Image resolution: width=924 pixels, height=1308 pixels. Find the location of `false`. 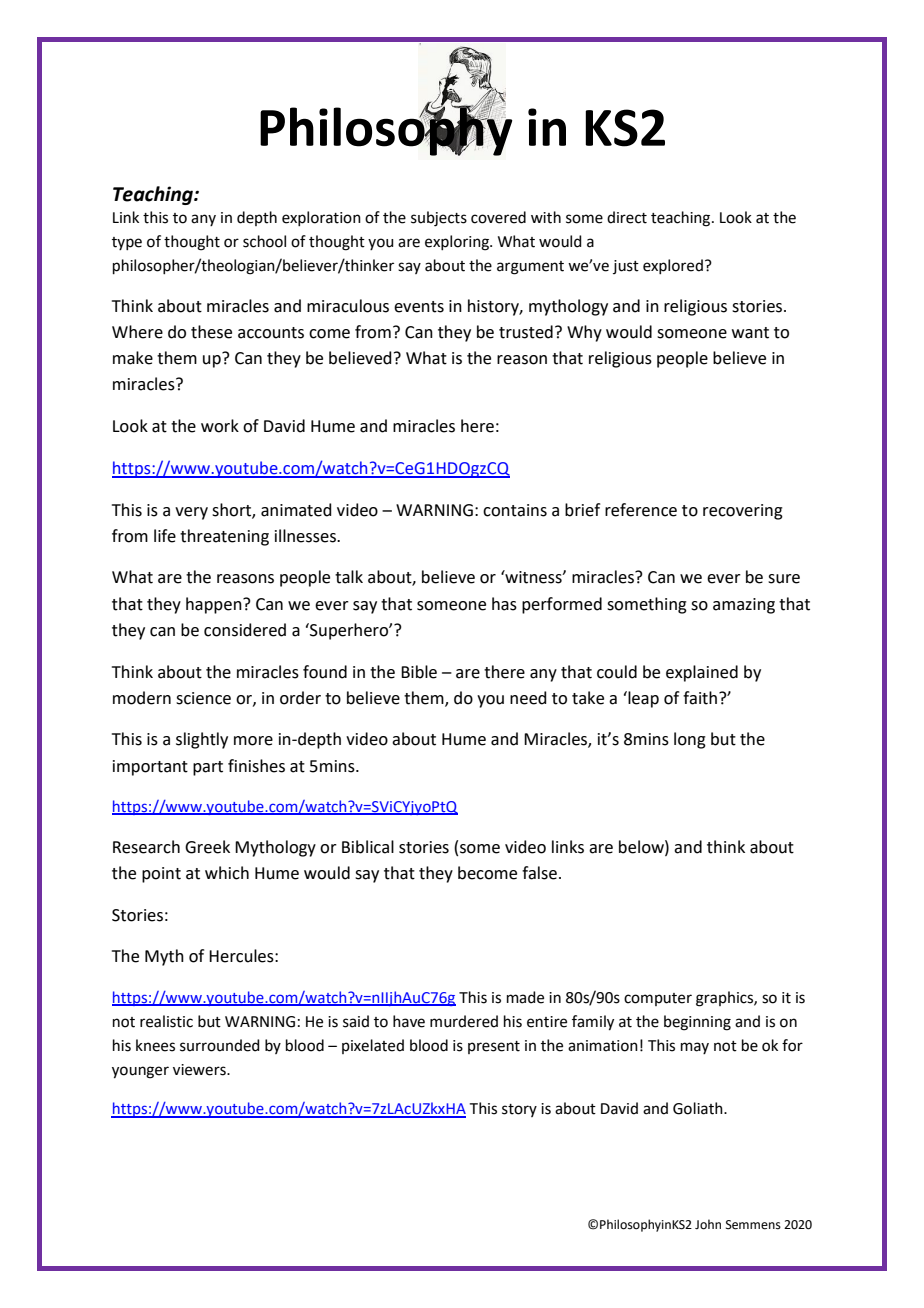

false is located at coordinates (539, 873).
